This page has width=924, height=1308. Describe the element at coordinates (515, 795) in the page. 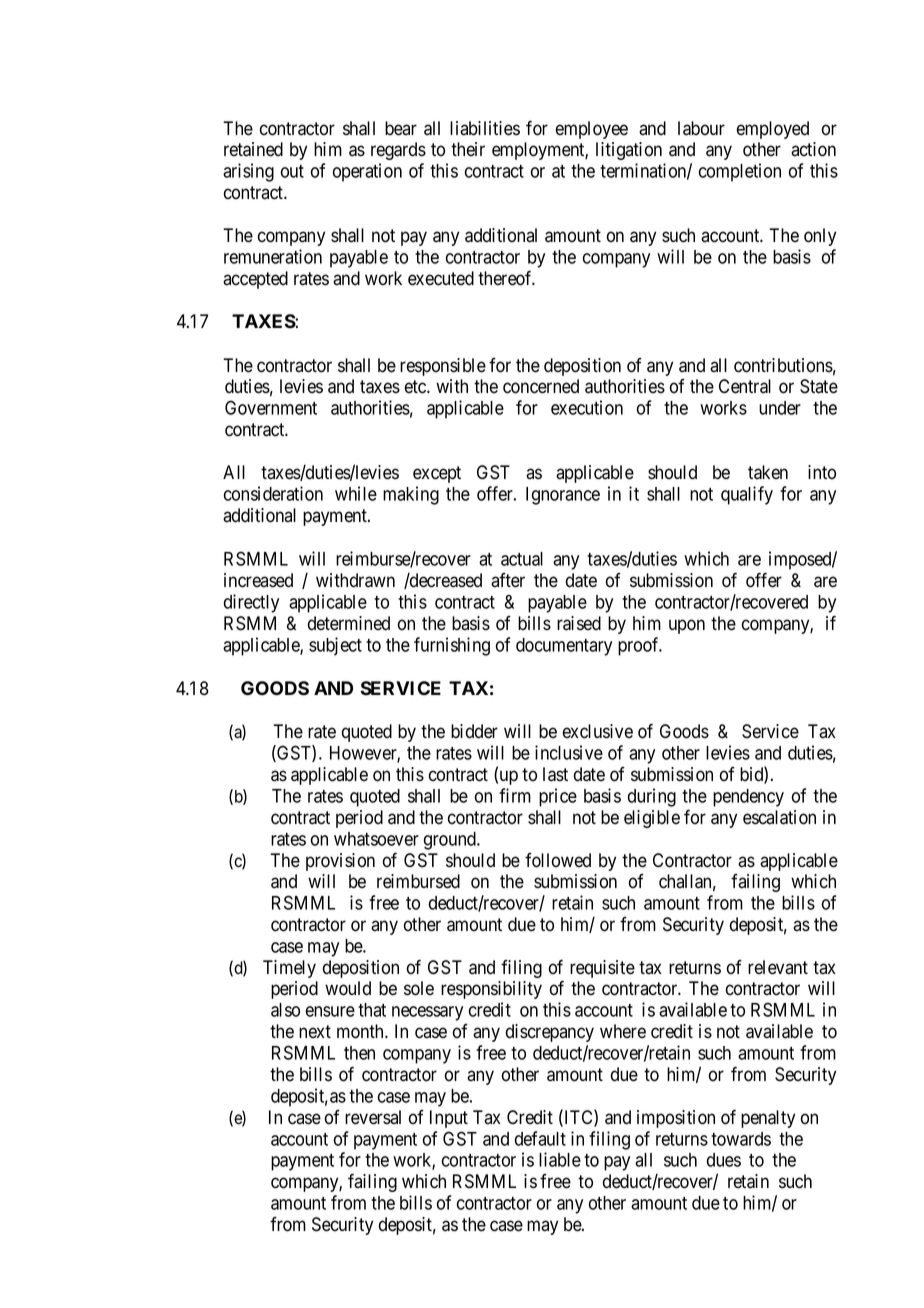

I see `firm` at that location.
